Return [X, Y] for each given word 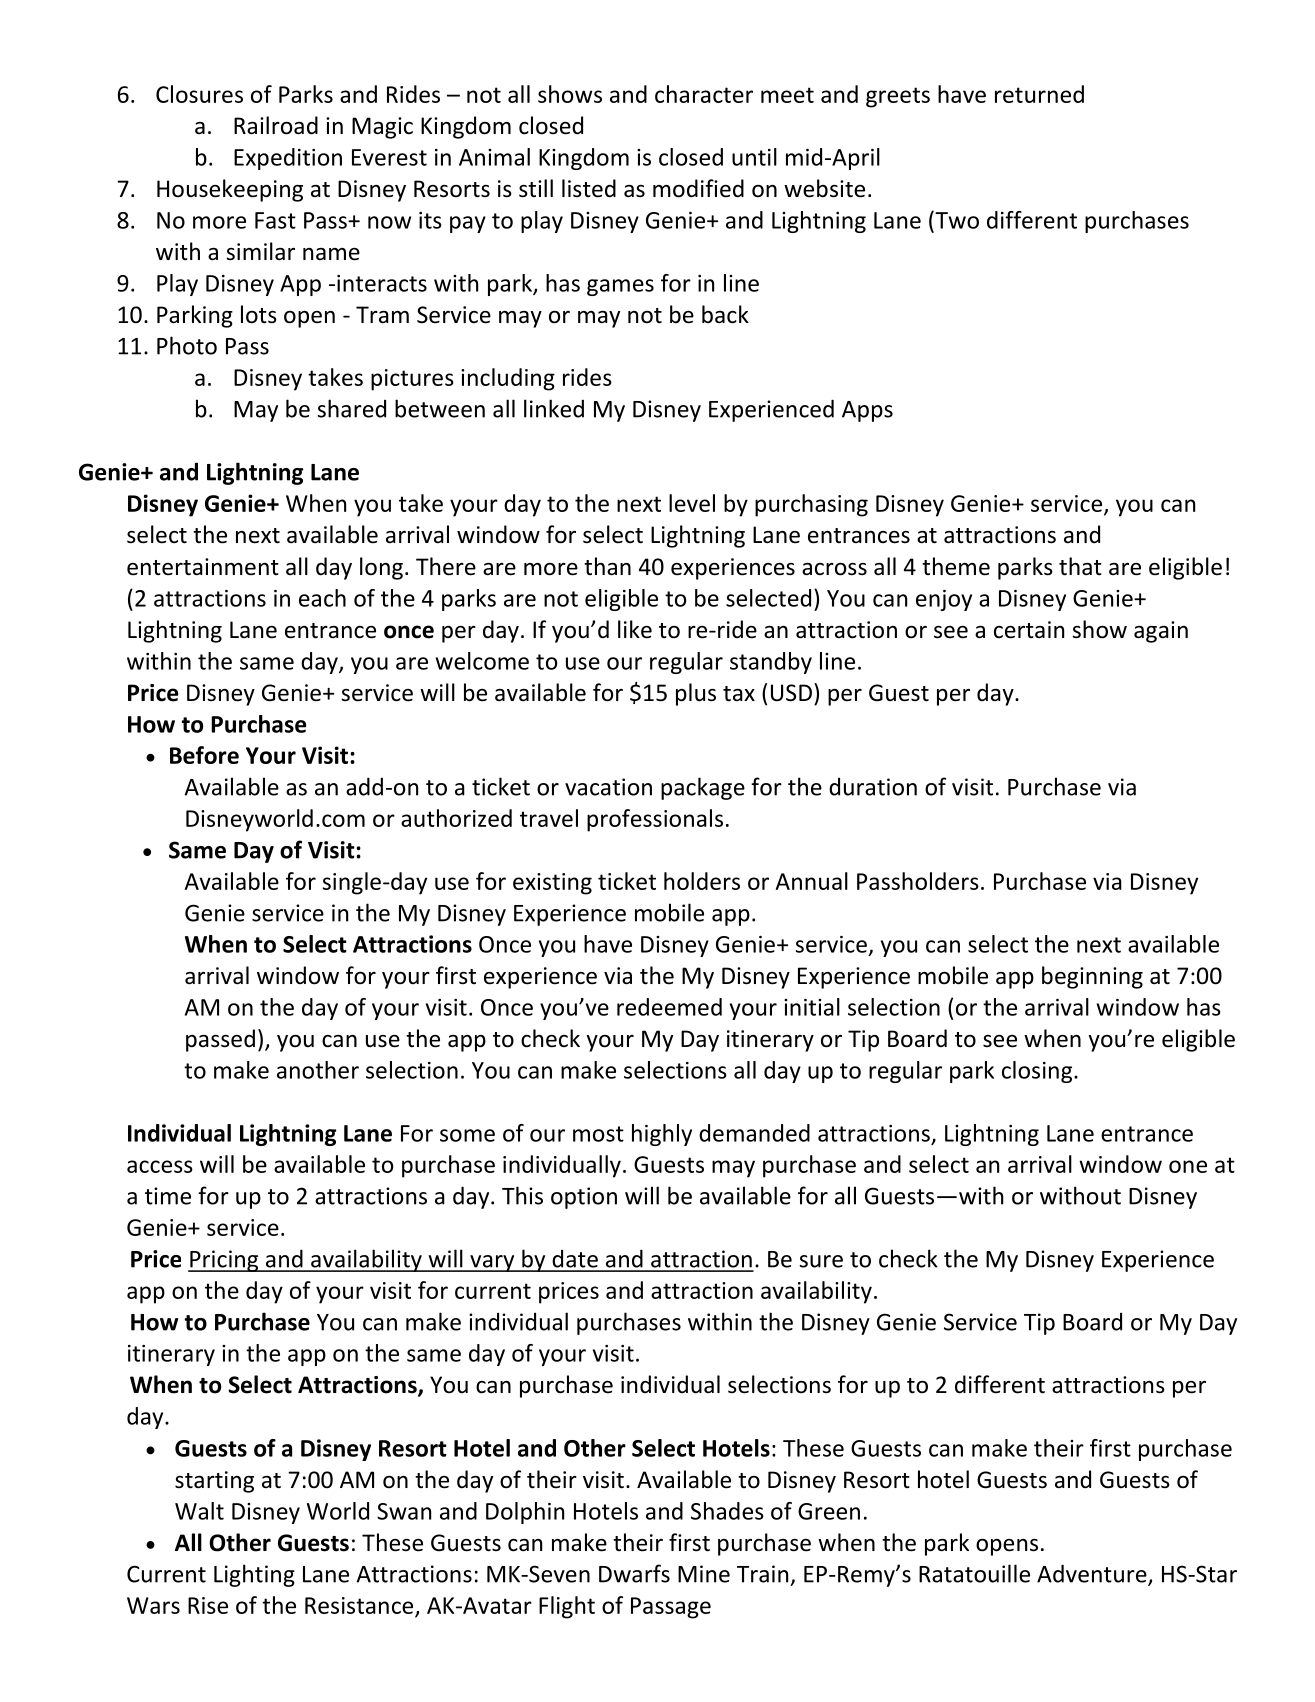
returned [1039, 94]
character [704, 94]
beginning [1092, 977]
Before [204, 755]
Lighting [254, 1575]
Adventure [1093, 1574]
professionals [655, 820]
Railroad [276, 125]
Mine [704, 1574]
